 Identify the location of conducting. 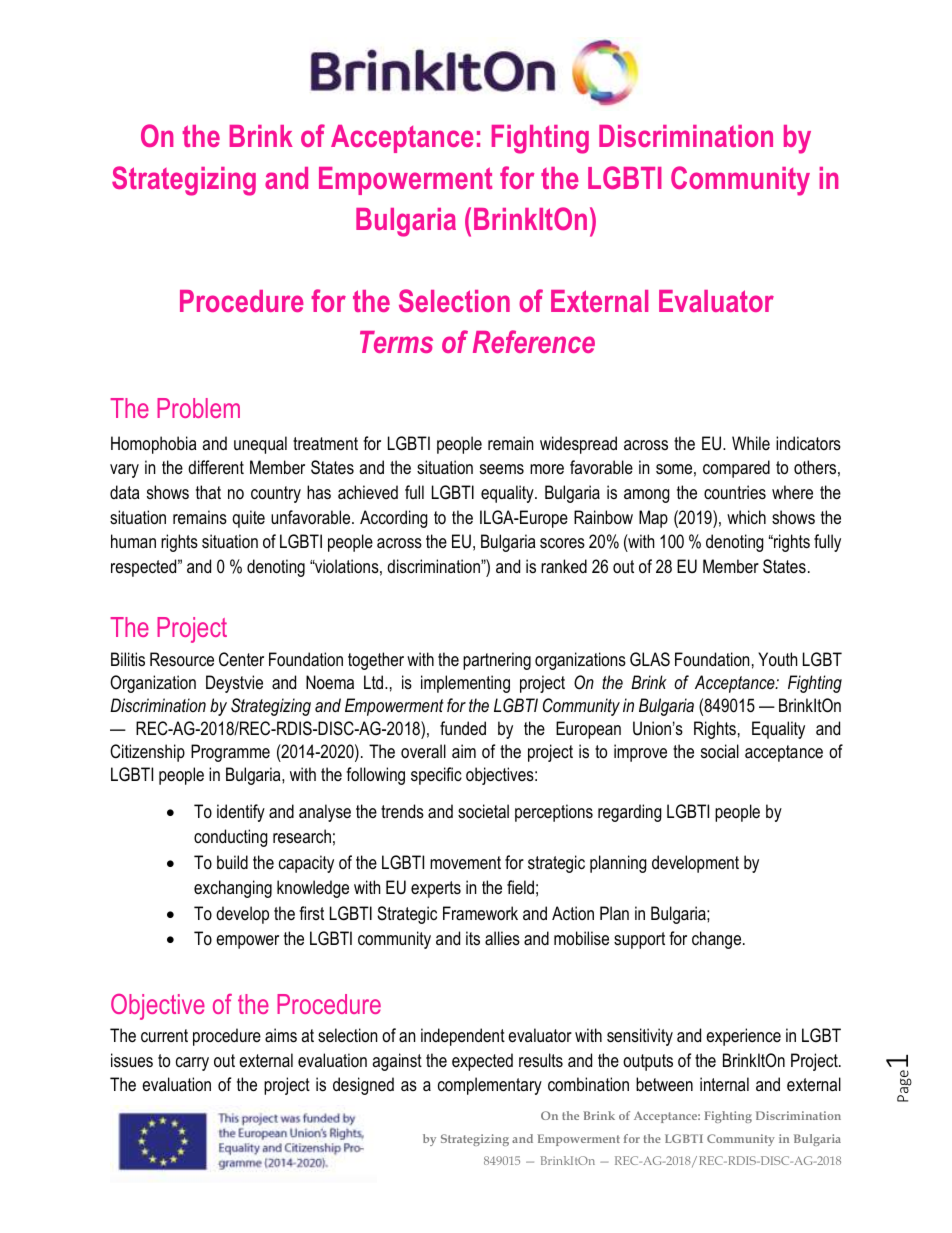
(231, 838).
